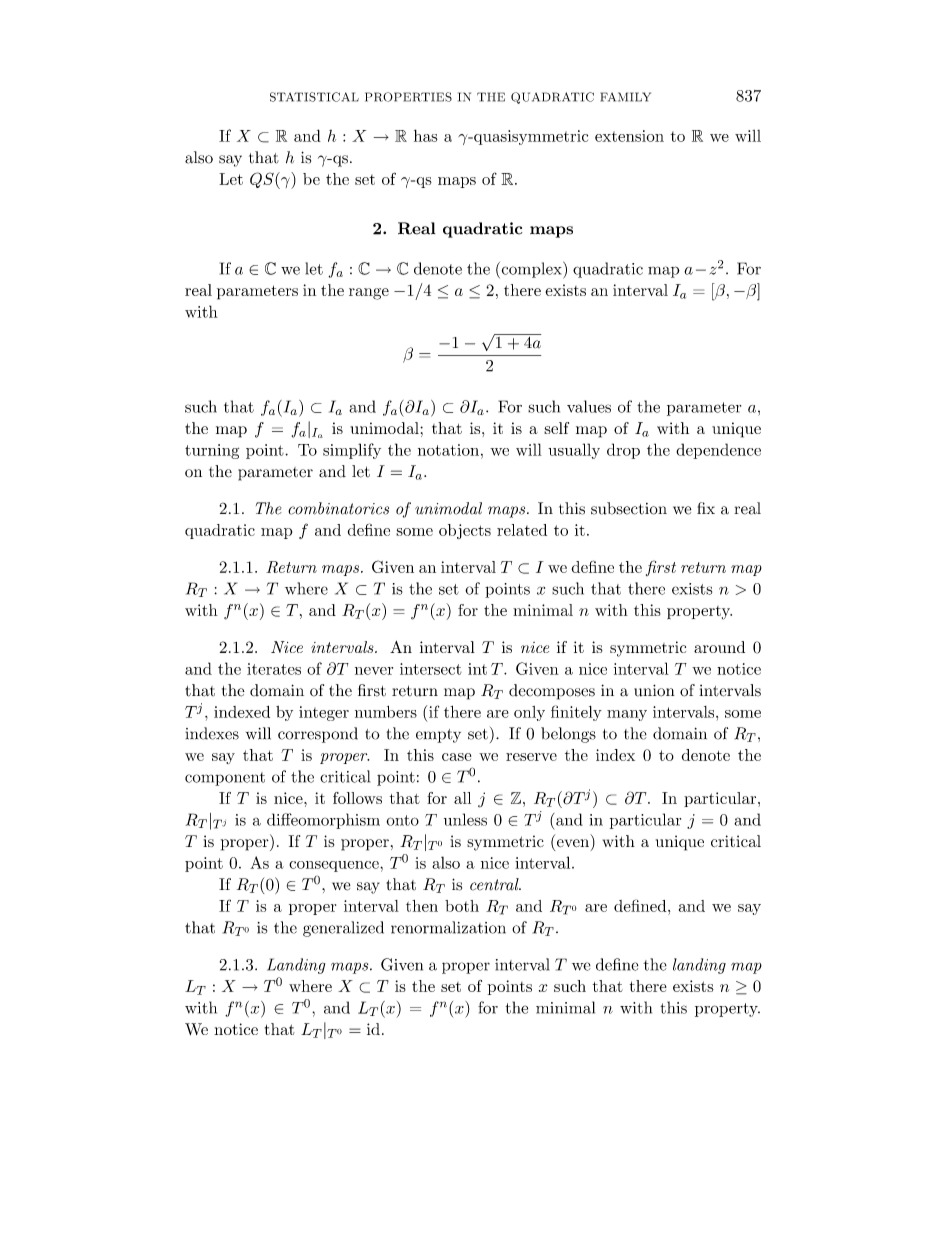  What do you see at coordinates (629, 508) in the page?
I see `subsection` at bounding box center [629, 508].
